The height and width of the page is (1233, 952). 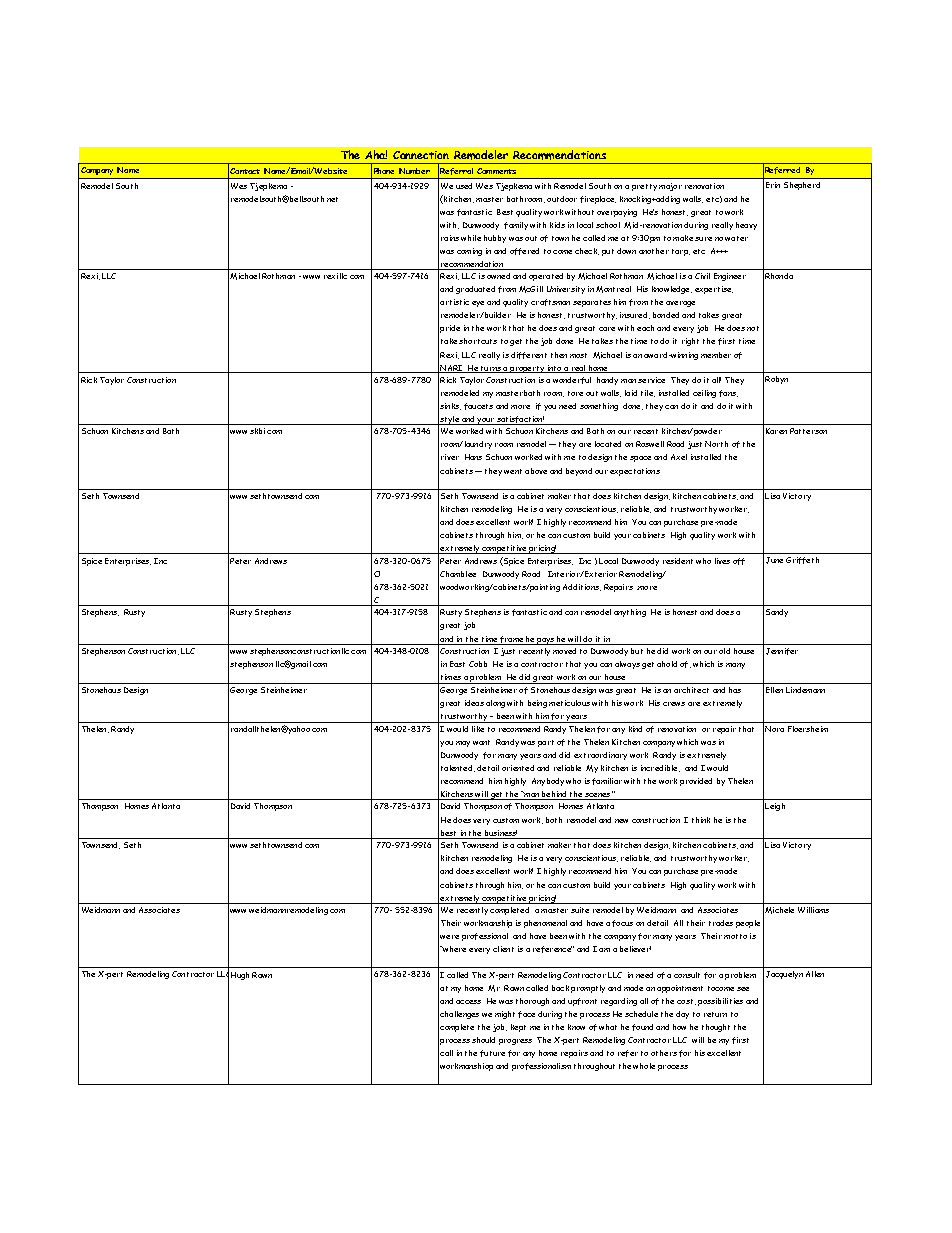 What do you see at coordinates (516, 226) in the page?
I see `family` at bounding box center [516, 226].
